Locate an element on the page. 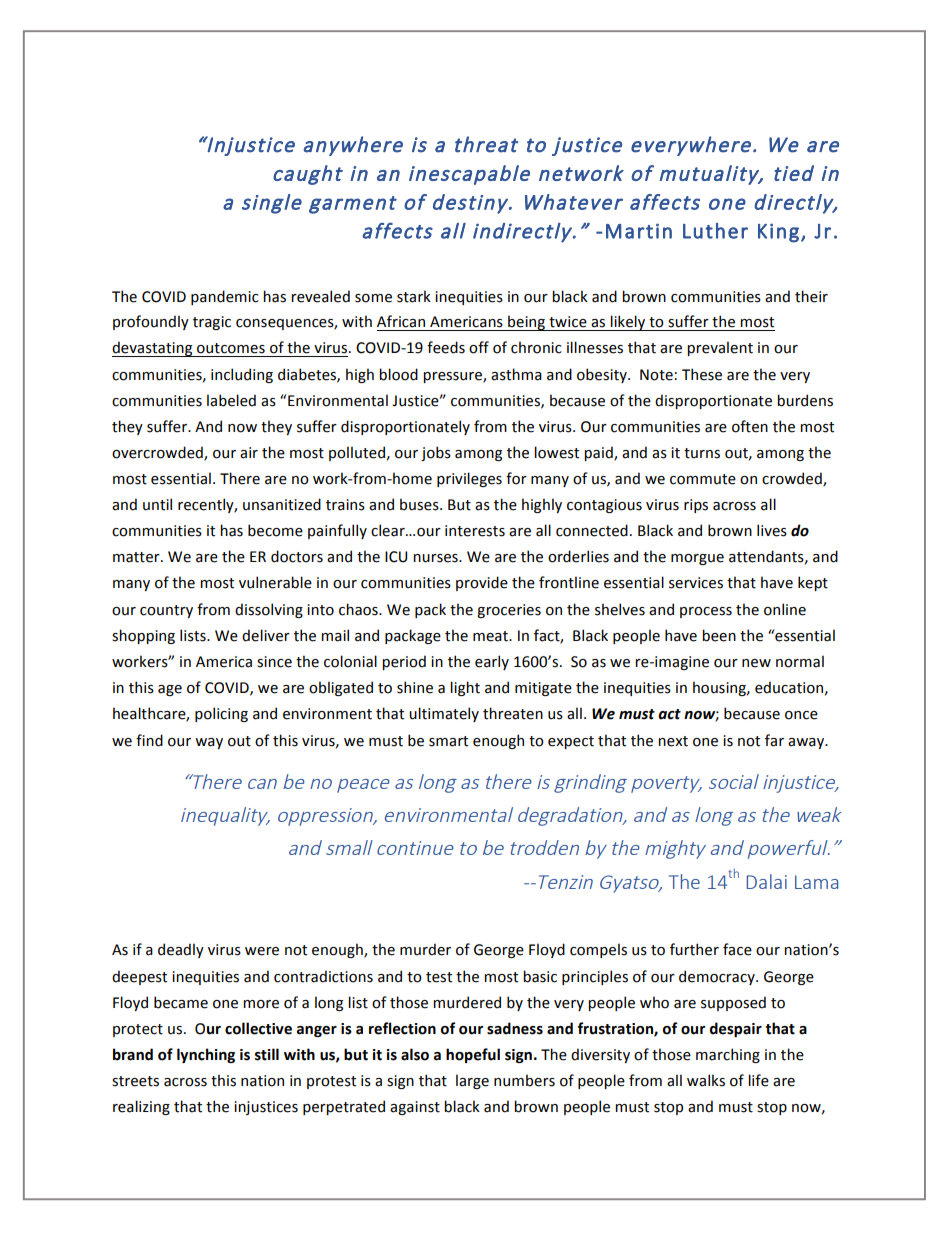 This document has width=952, height=1233. life is located at coordinates (758, 1080).
